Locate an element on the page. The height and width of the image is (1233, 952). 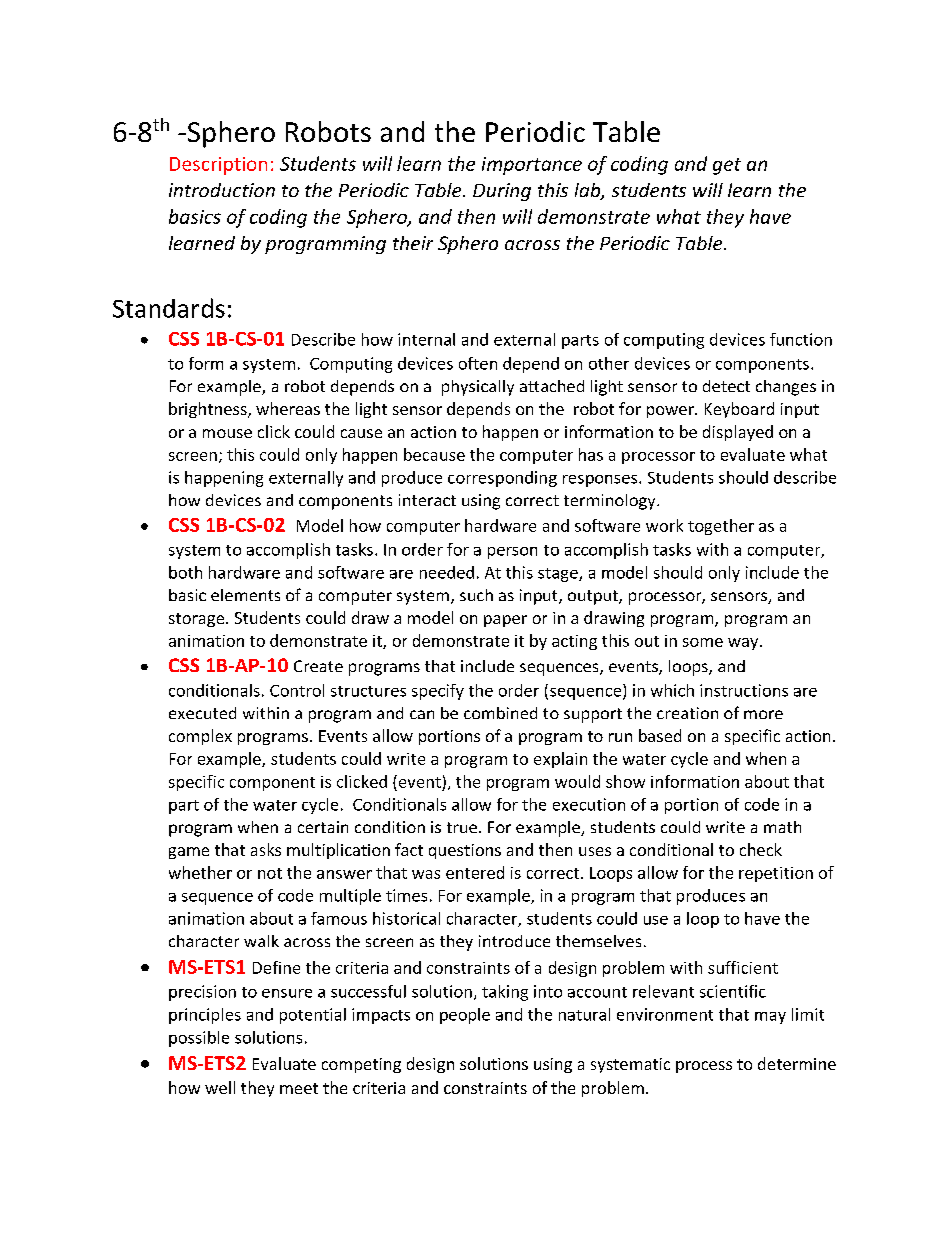
way is located at coordinates (744, 644).
